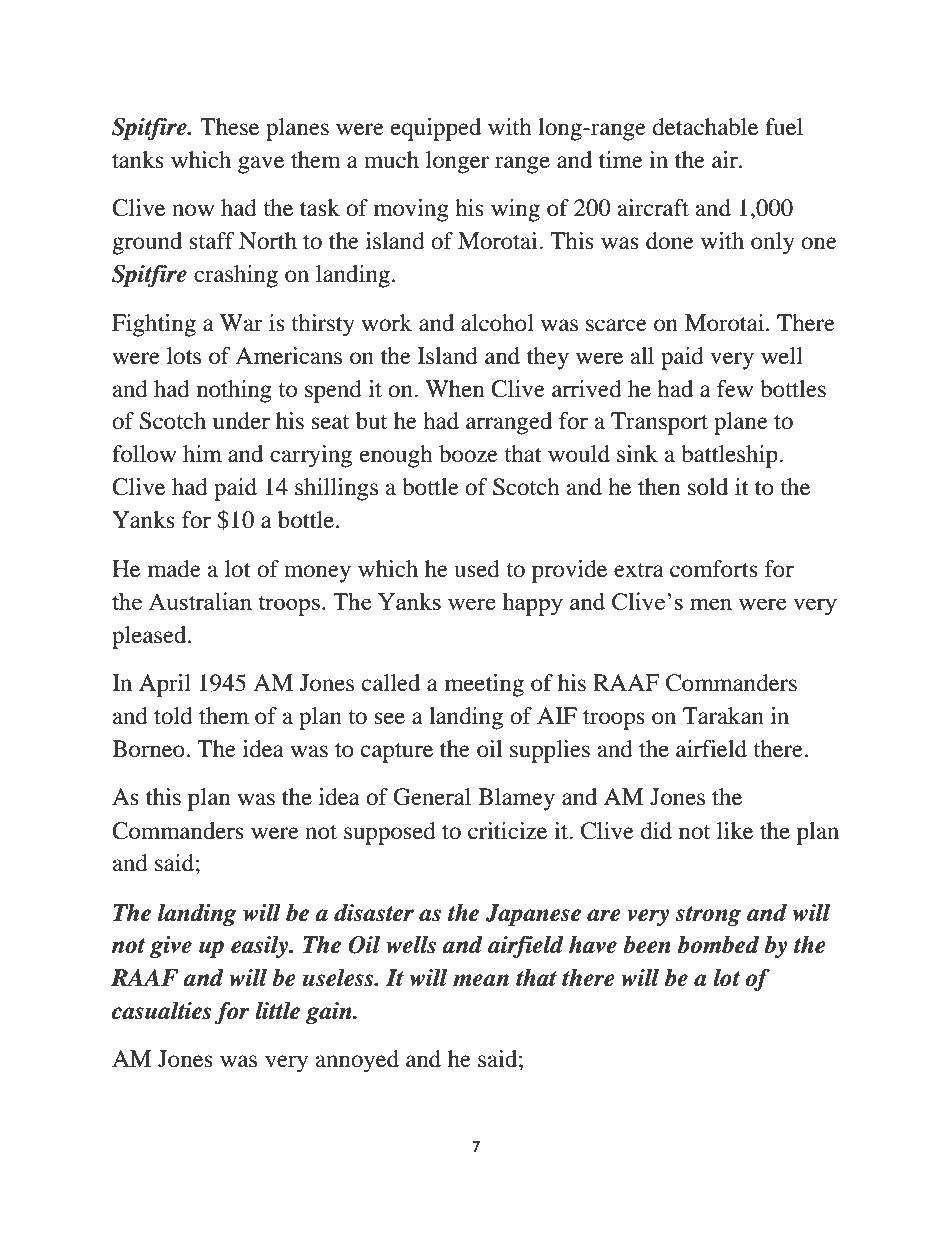 The height and width of the screenshot is (1233, 952). Describe the element at coordinates (705, 127) in the screenshot. I see `detachable` at that location.
